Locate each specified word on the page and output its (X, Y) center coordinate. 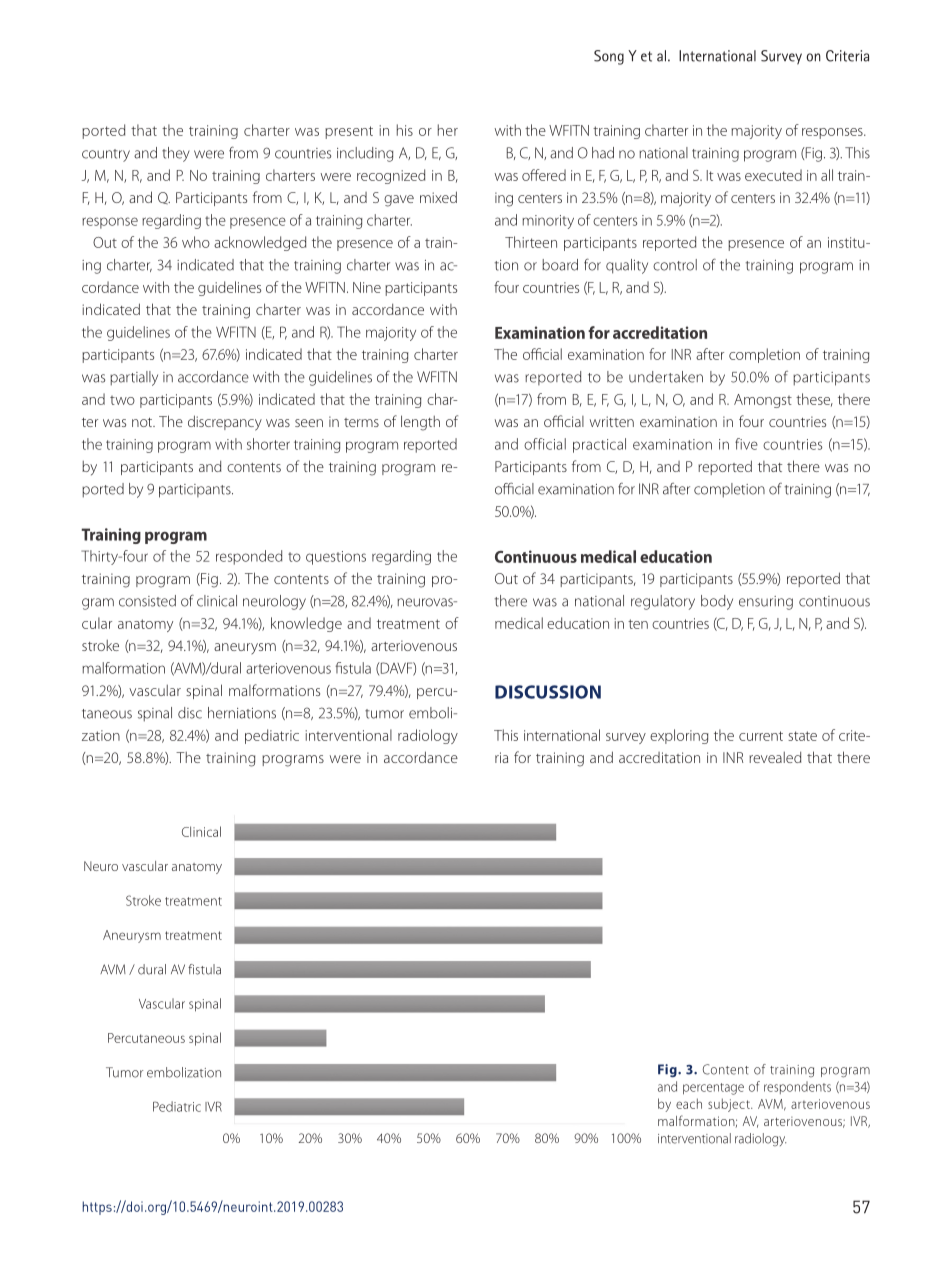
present (349, 132)
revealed (775, 757)
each (689, 1103)
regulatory (663, 602)
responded (249, 557)
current (761, 736)
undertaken (666, 377)
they (176, 154)
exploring (679, 736)
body (717, 602)
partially (134, 378)
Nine (367, 287)
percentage (713, 1089)
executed (773, 175)
